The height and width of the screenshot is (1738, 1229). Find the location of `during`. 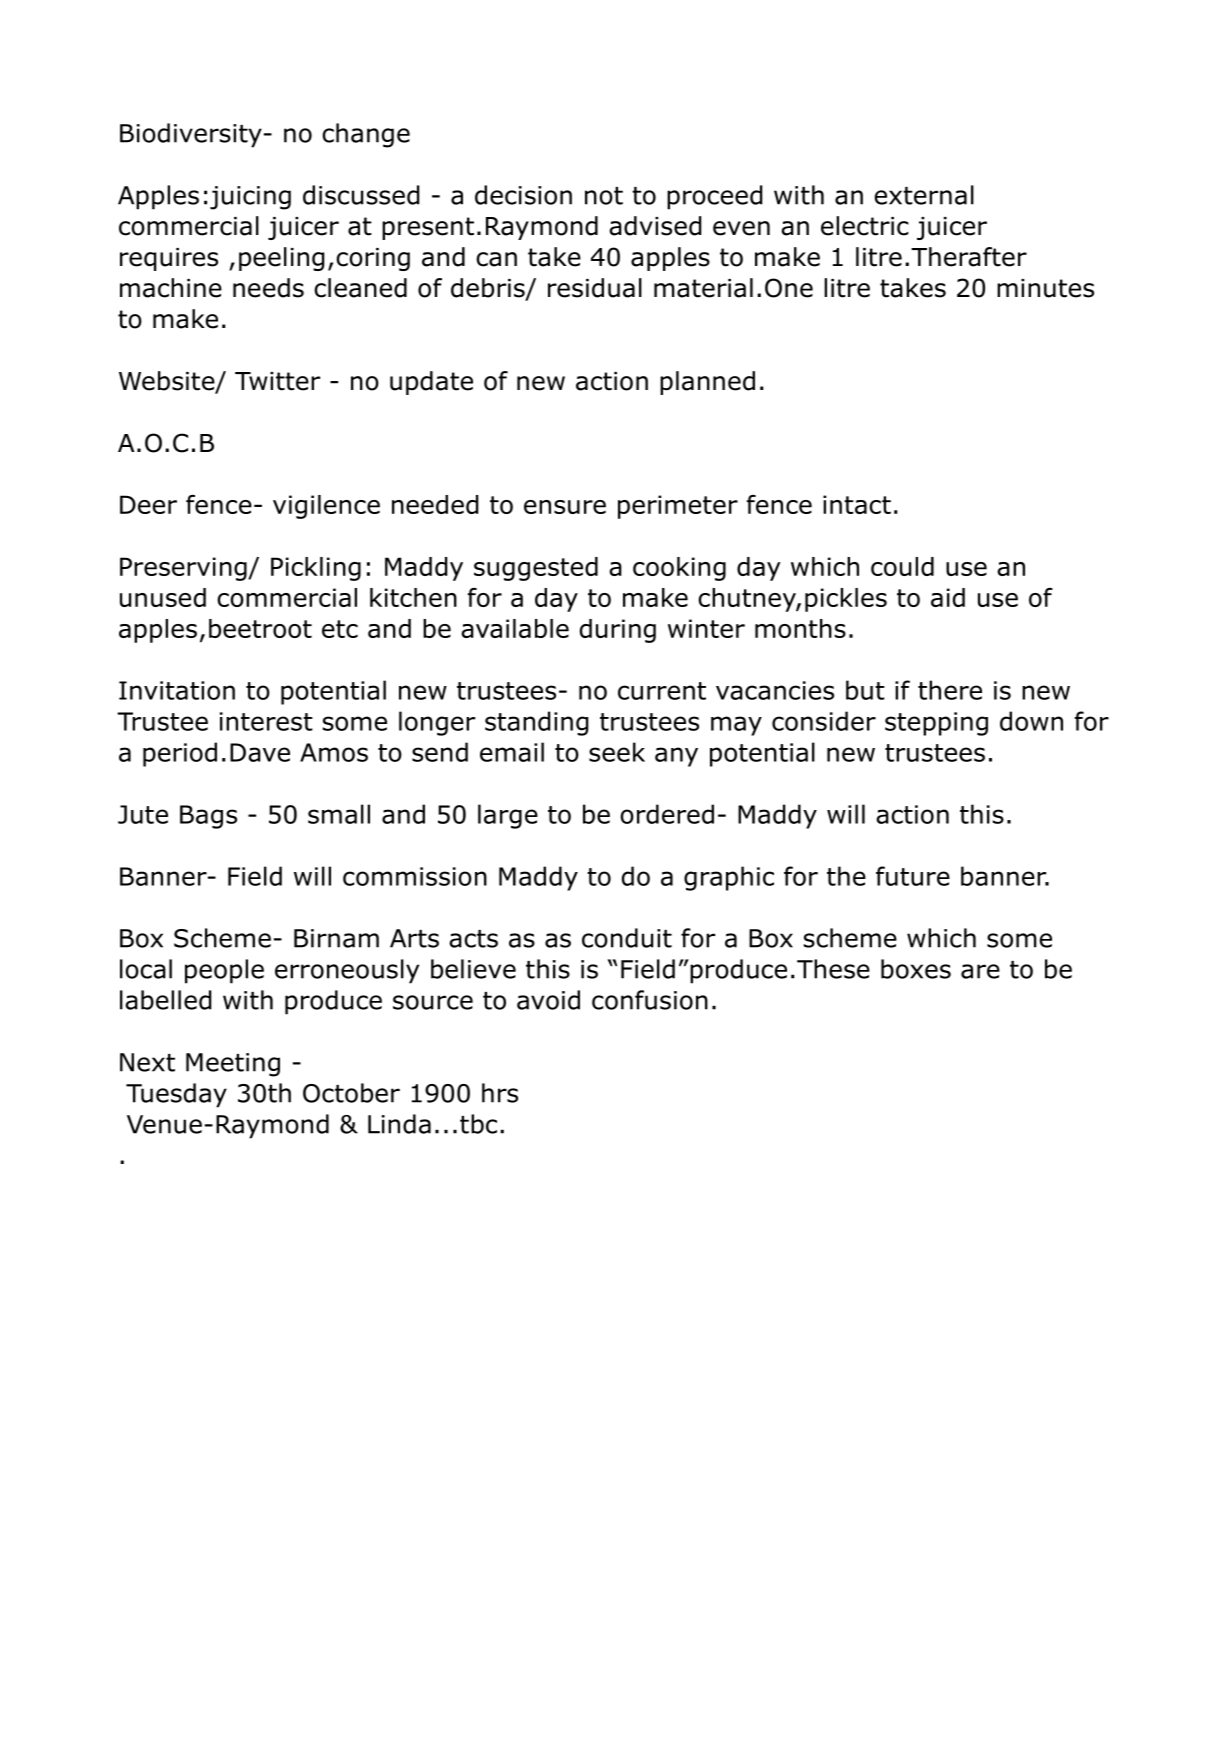

during is located at coordinates (618, 631).
